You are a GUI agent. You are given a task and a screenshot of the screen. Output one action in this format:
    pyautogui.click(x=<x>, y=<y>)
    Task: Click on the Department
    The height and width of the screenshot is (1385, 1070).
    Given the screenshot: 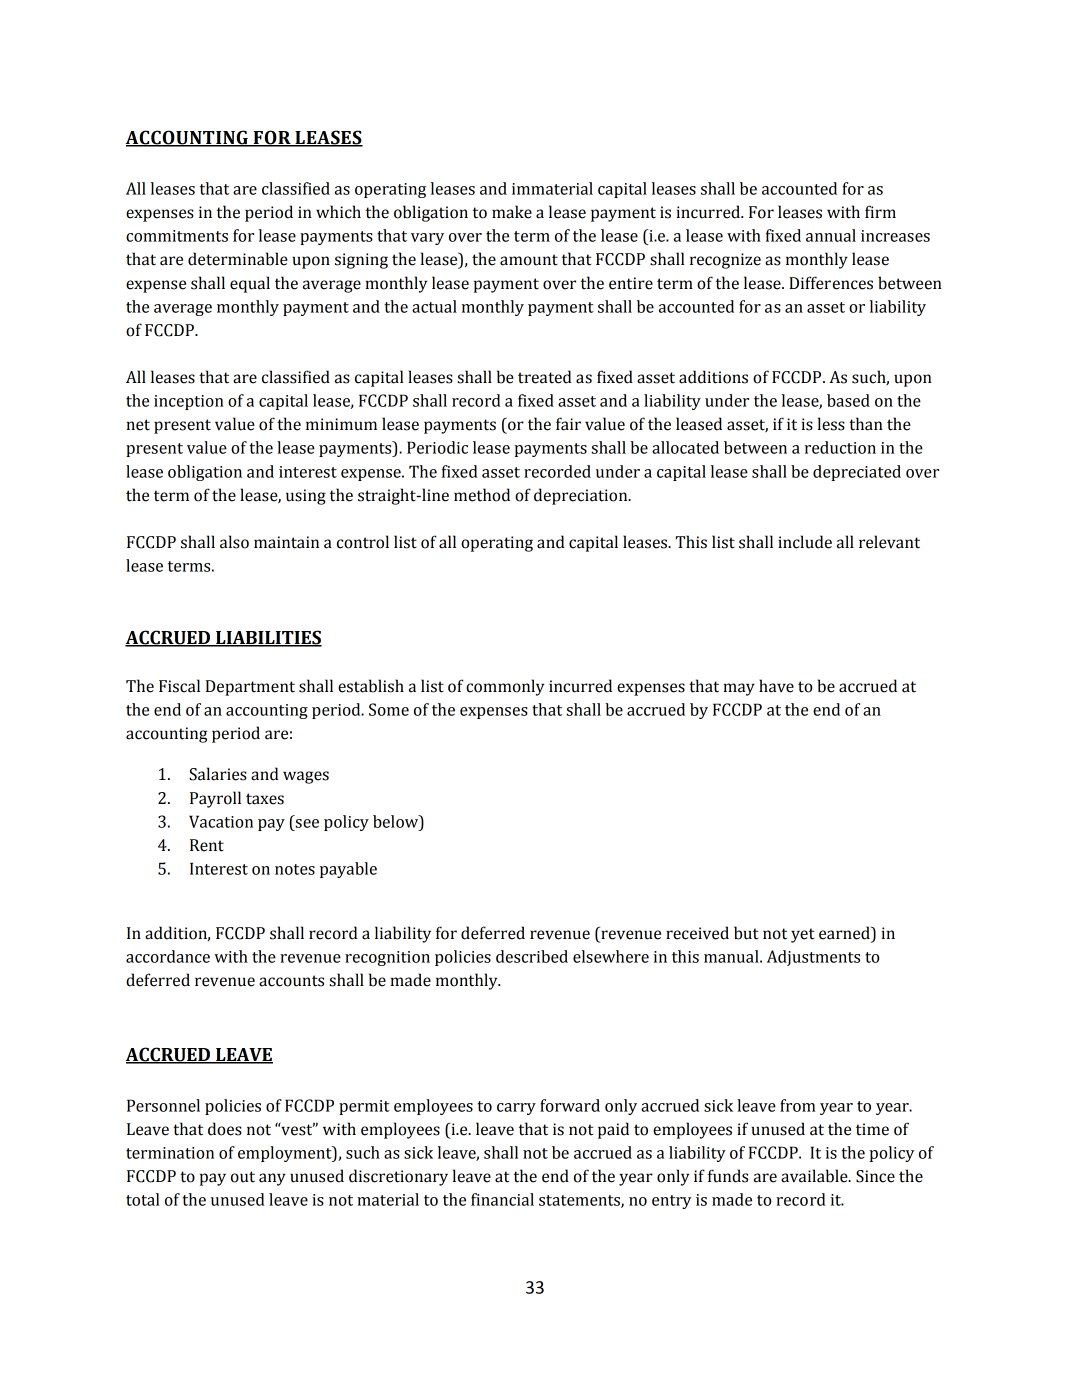 What is the action you would take?
    pyautogui.click(x=250, y=688)
